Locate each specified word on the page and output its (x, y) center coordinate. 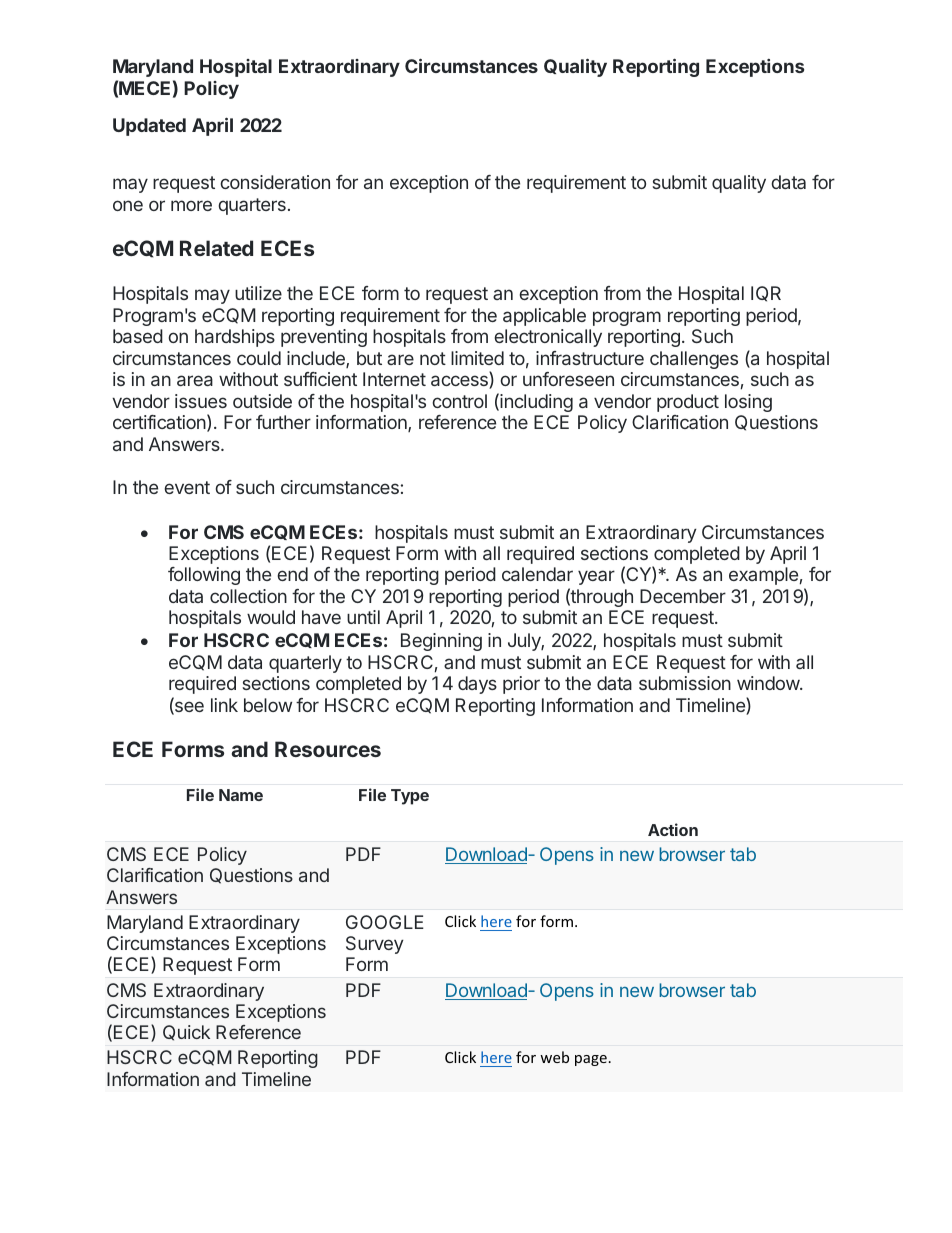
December (683, 596)
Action (673, 829)
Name (241, 795)
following (204, 576)
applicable (544, 317)
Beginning (441, 642)
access (460, 382)
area (195, 380)
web (554, 1057)
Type (410, 797)
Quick (186, 1033)
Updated (149, 127)
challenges (694, 360)
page (591, 1060)
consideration (275, 182)
